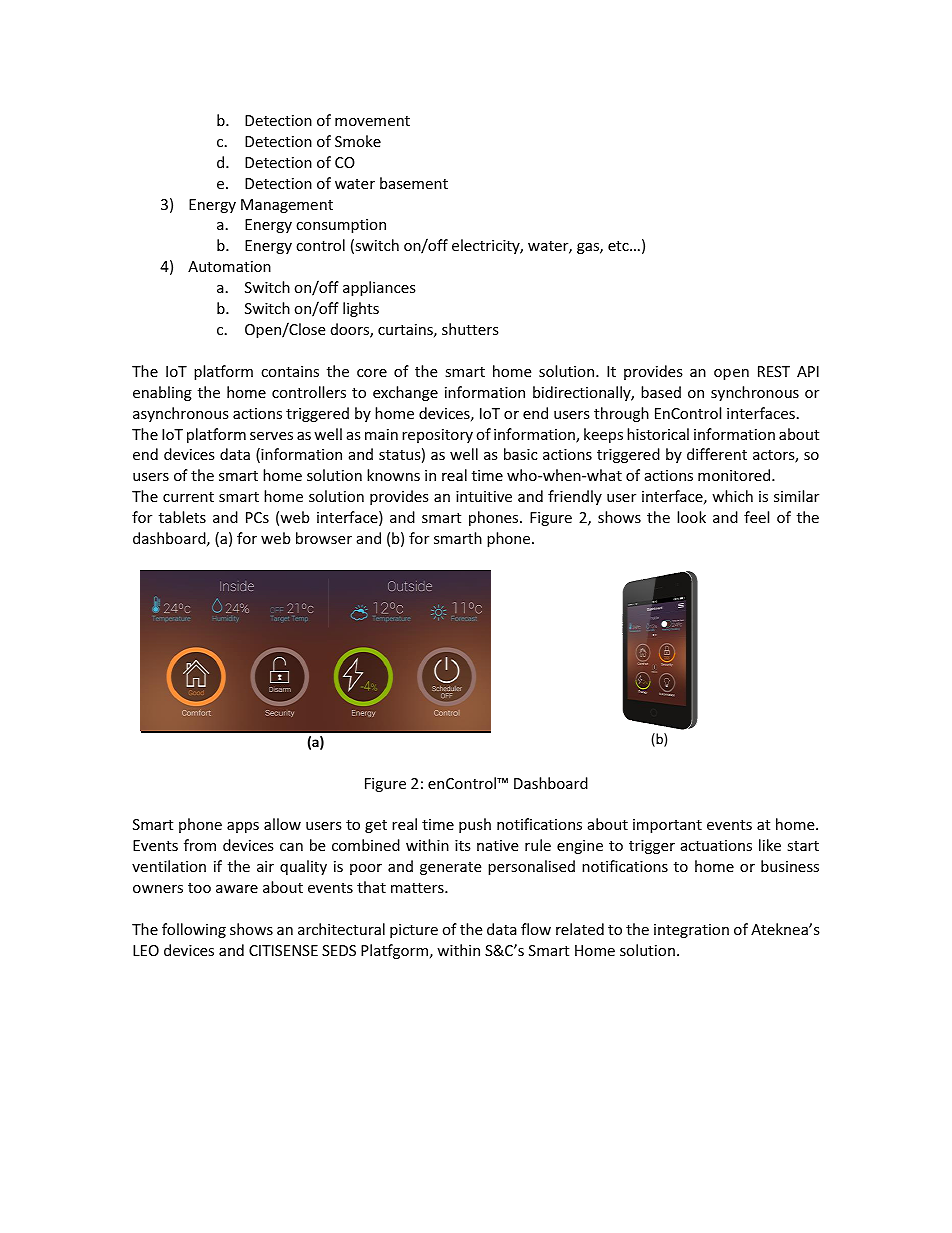  Describe the element at coordinates (756, 517) in the screenshot. I see `feel` at that location.
